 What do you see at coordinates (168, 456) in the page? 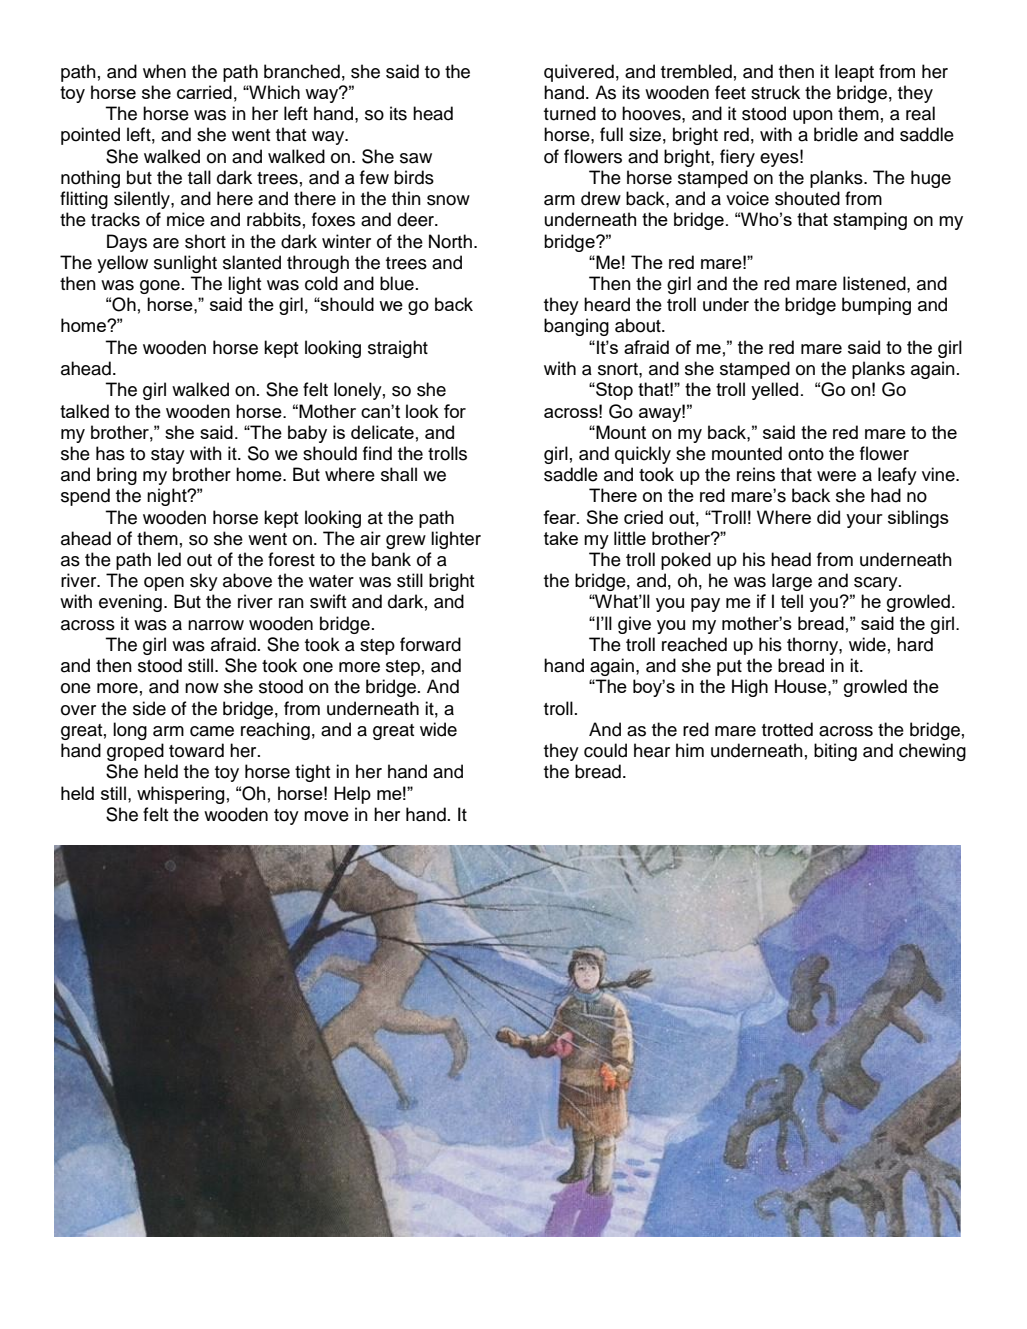
I see `stay` at bounding box center [168, 456].
